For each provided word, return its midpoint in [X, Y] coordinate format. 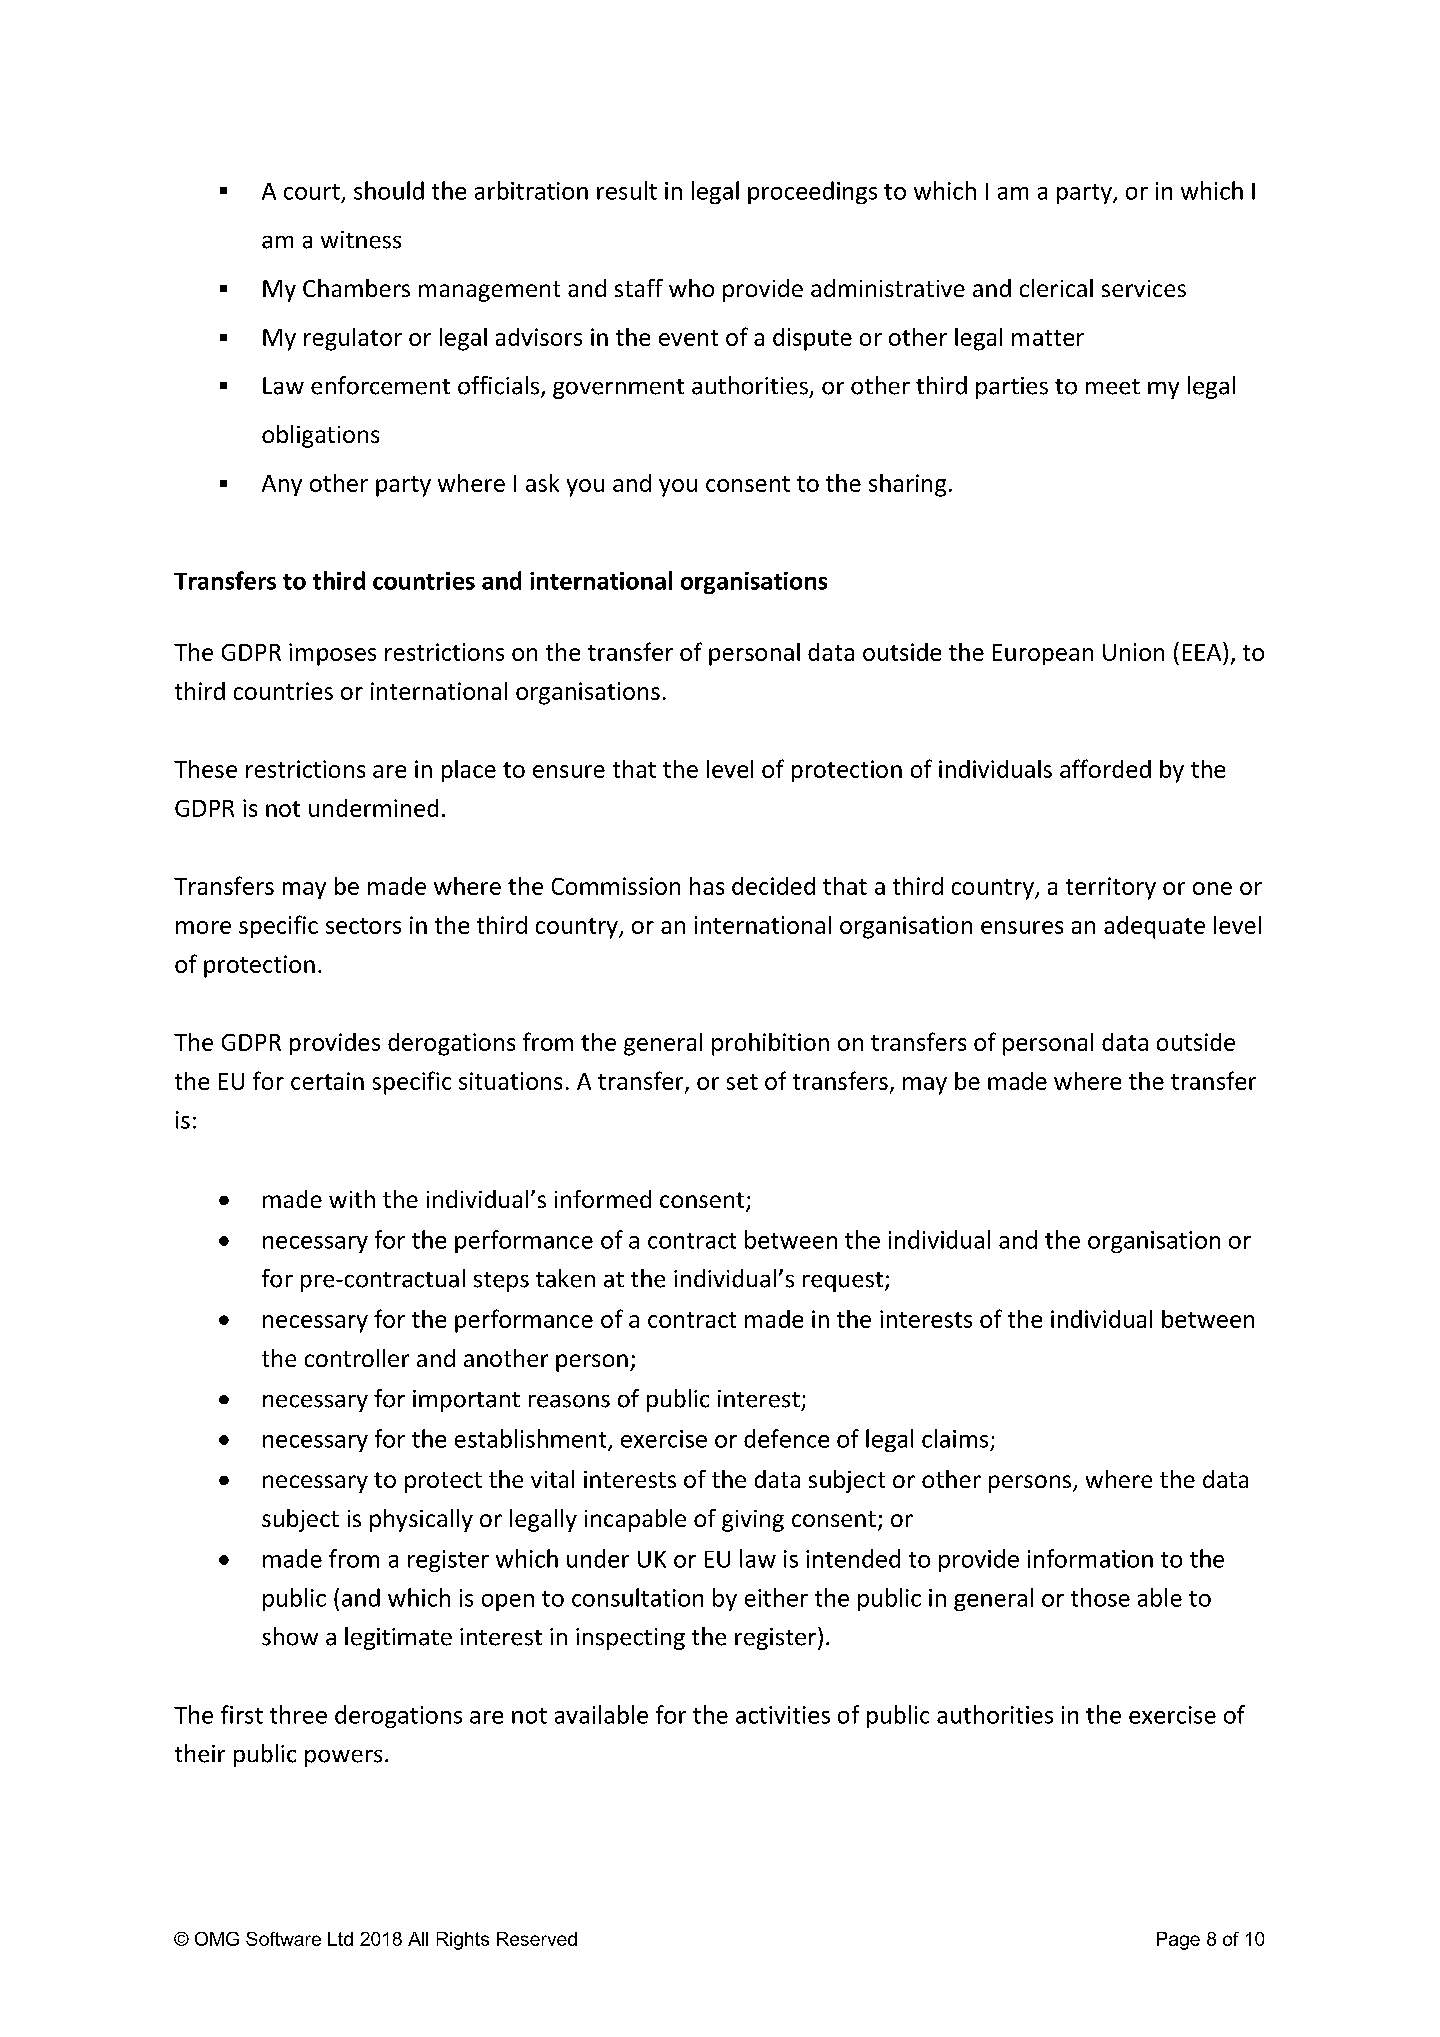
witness [361, 240]
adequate [1154, 927]
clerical [1056, 288]
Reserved [537, 1939]
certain [327, 1081]
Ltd [340, 1939]
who [691, 288]
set [742, 1082]
